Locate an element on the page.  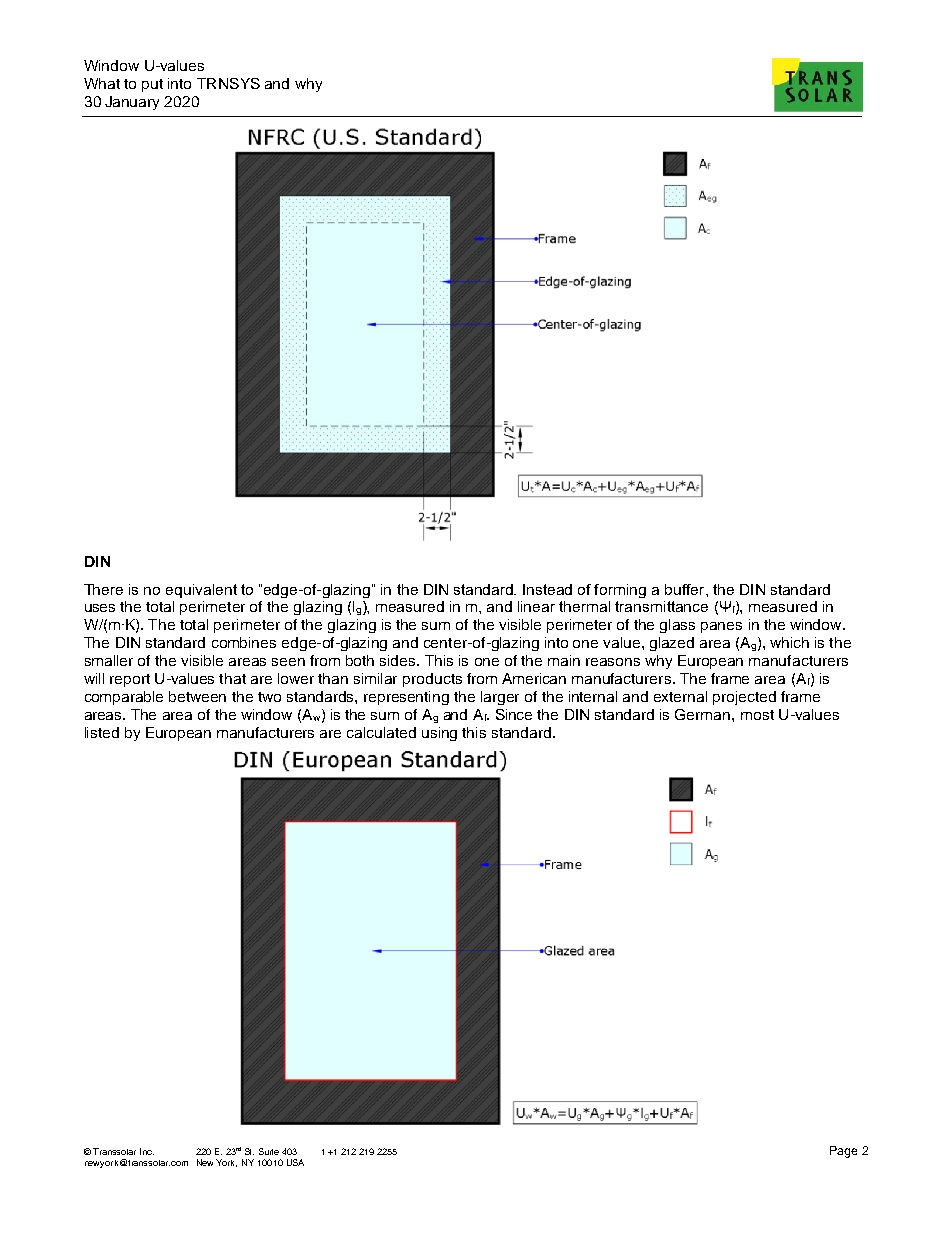
panes is located at coordinates (721, 627).
